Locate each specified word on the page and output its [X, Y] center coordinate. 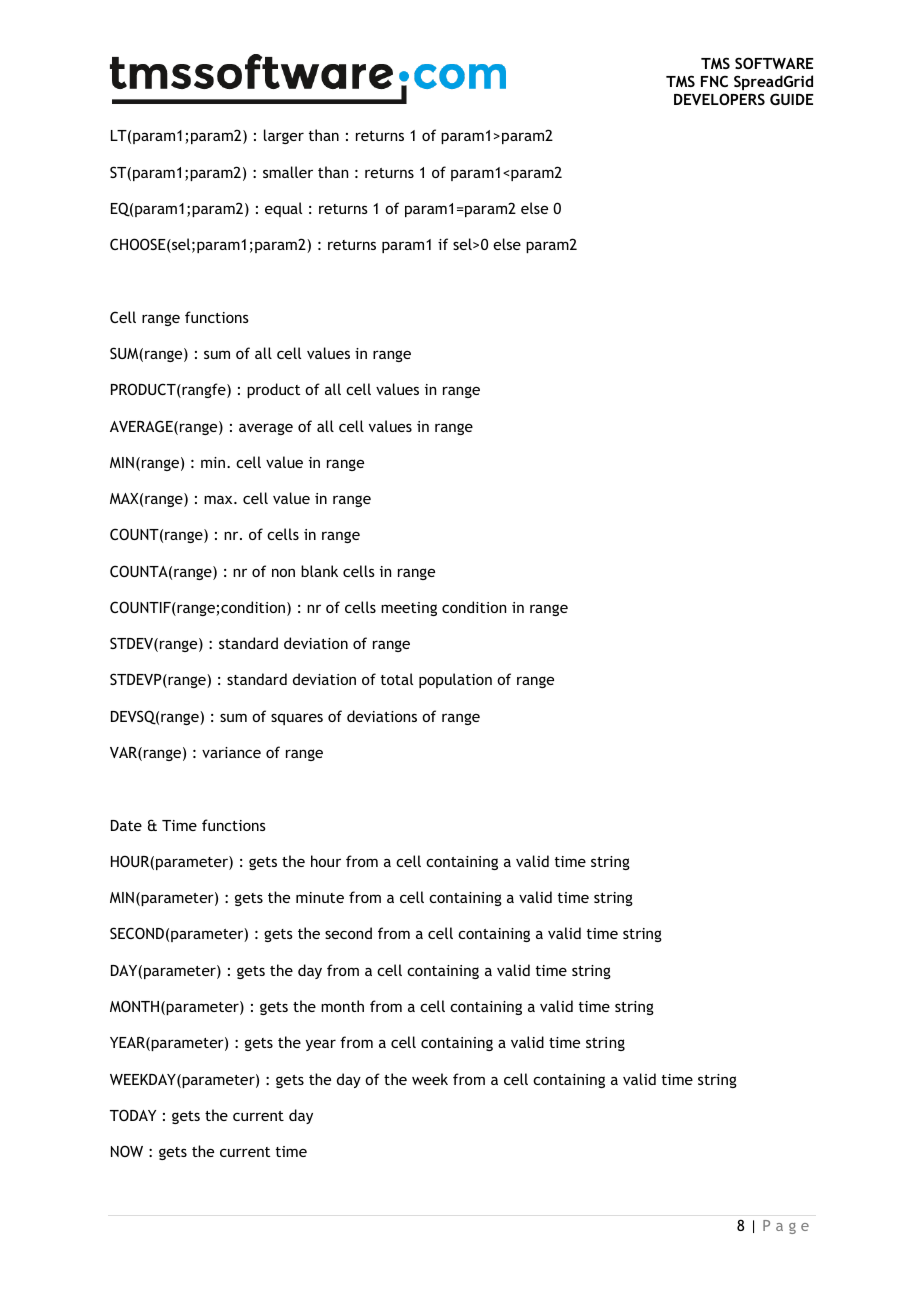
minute [320, 897]
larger [284, 136]
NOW [127, 1151]
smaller [288, 172]
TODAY [133, 1115]
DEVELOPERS [719, 99]
